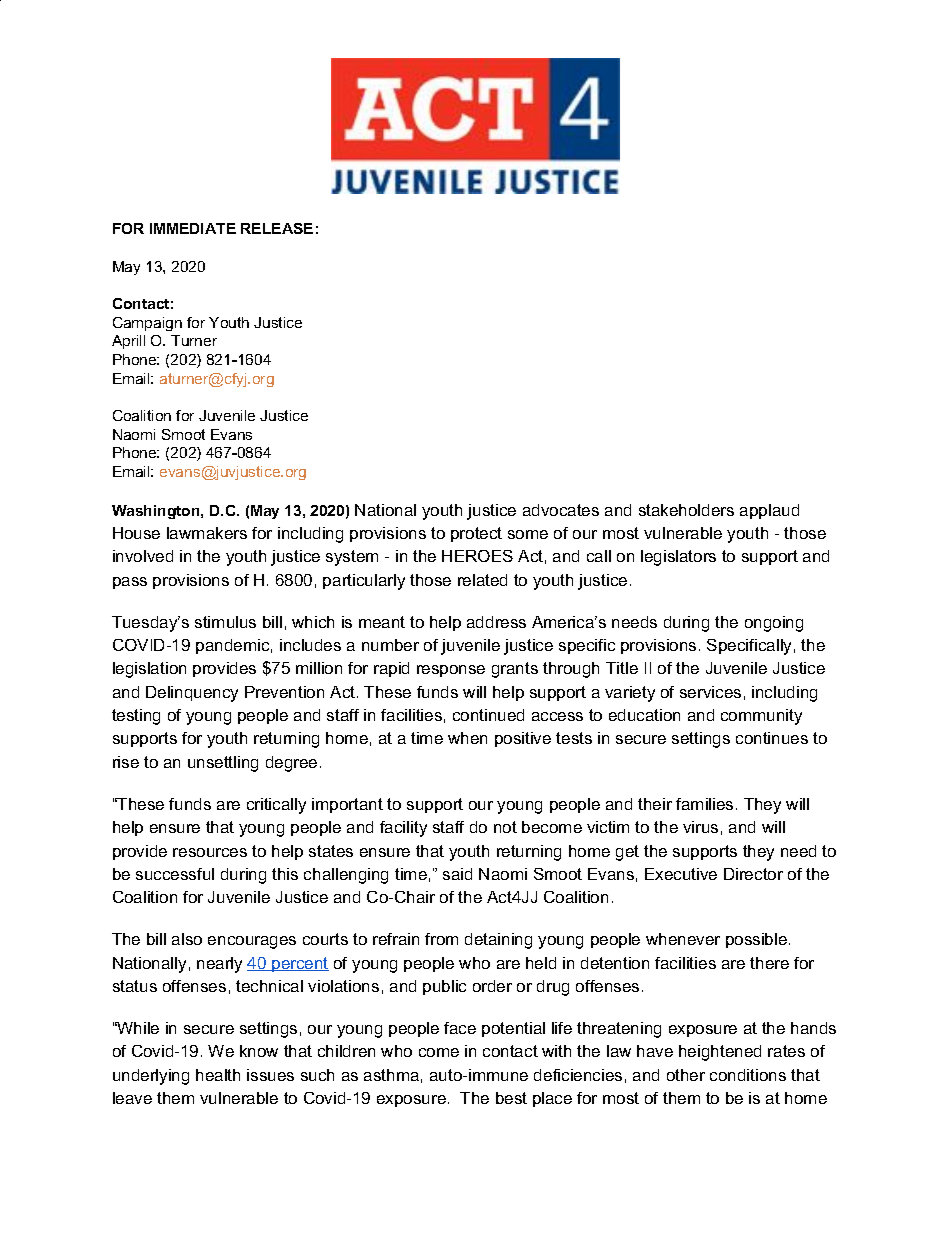 This screenshot has width=952, height=1233. I want to click on stimulus, so click(225, 622).
